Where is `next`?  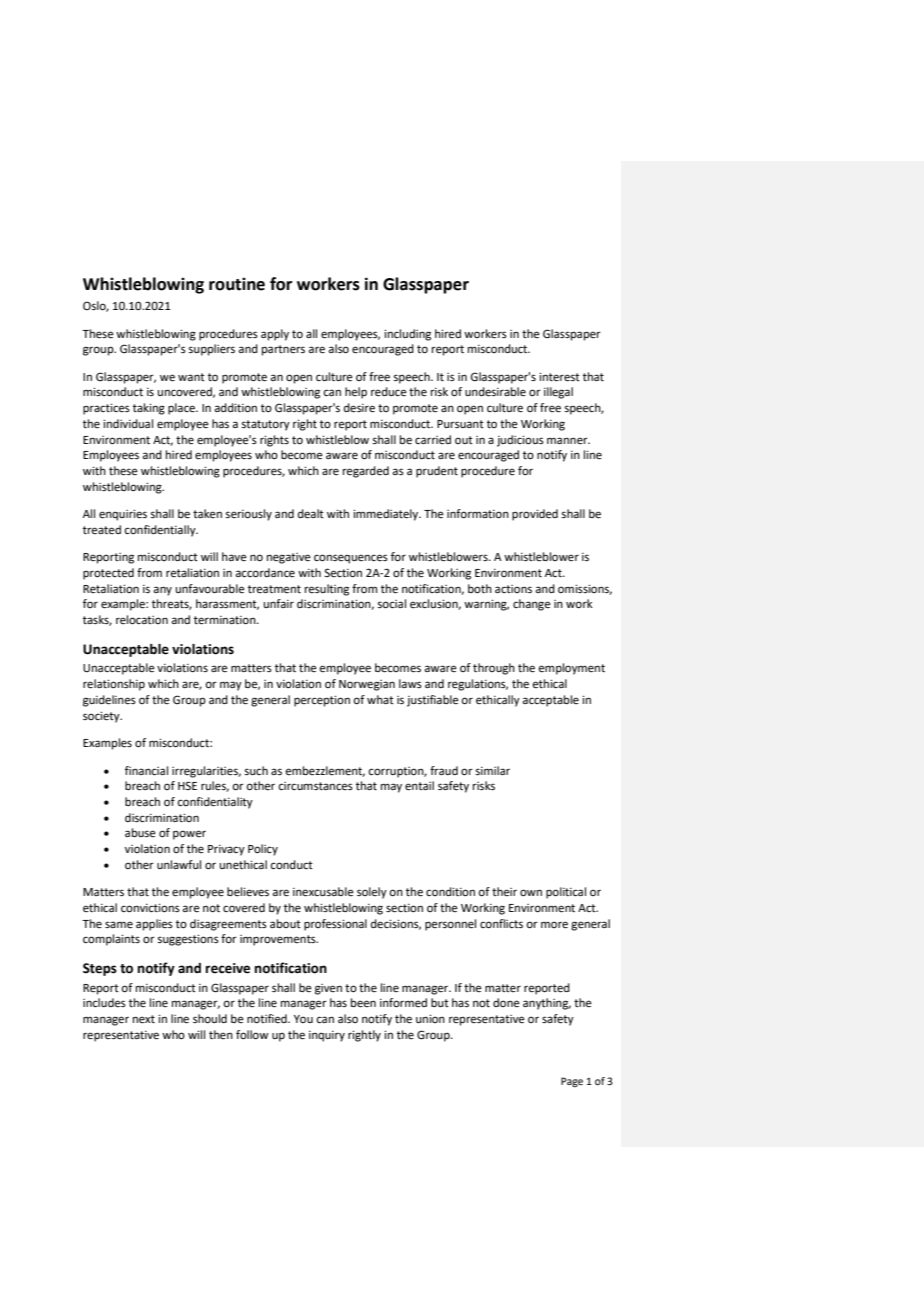 next is located at coordinates (144, 1019).
